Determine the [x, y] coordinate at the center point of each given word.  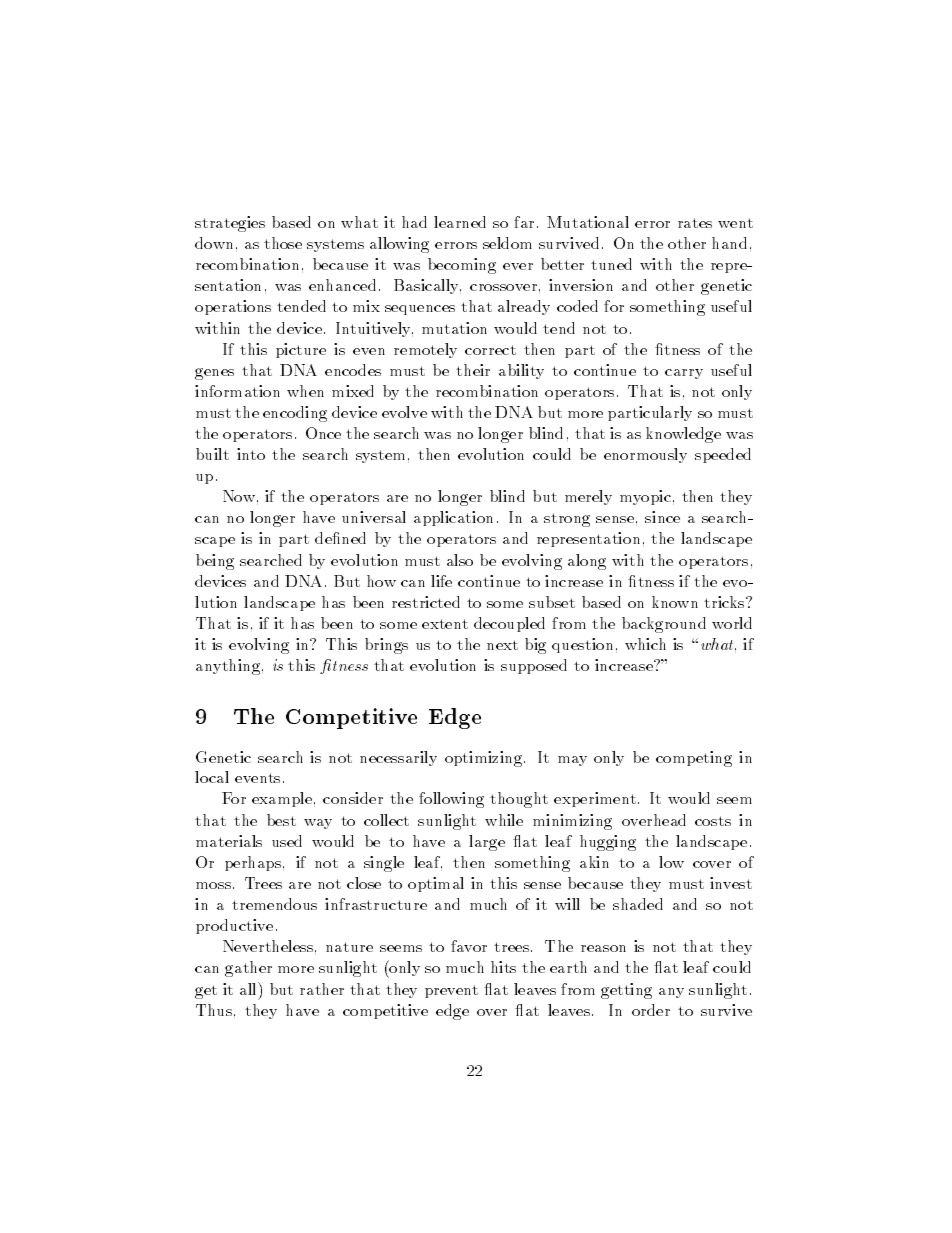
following [451, 800]
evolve [404, 412]
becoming [462, 266]
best [281, 820]
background [664, 625]
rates [695, 223]
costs [713, 821]
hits [503, 967]
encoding [295, 414]
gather [248, 969]
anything [228, 667]
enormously [645, 455]
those [283, 243]
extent [445, 624]
